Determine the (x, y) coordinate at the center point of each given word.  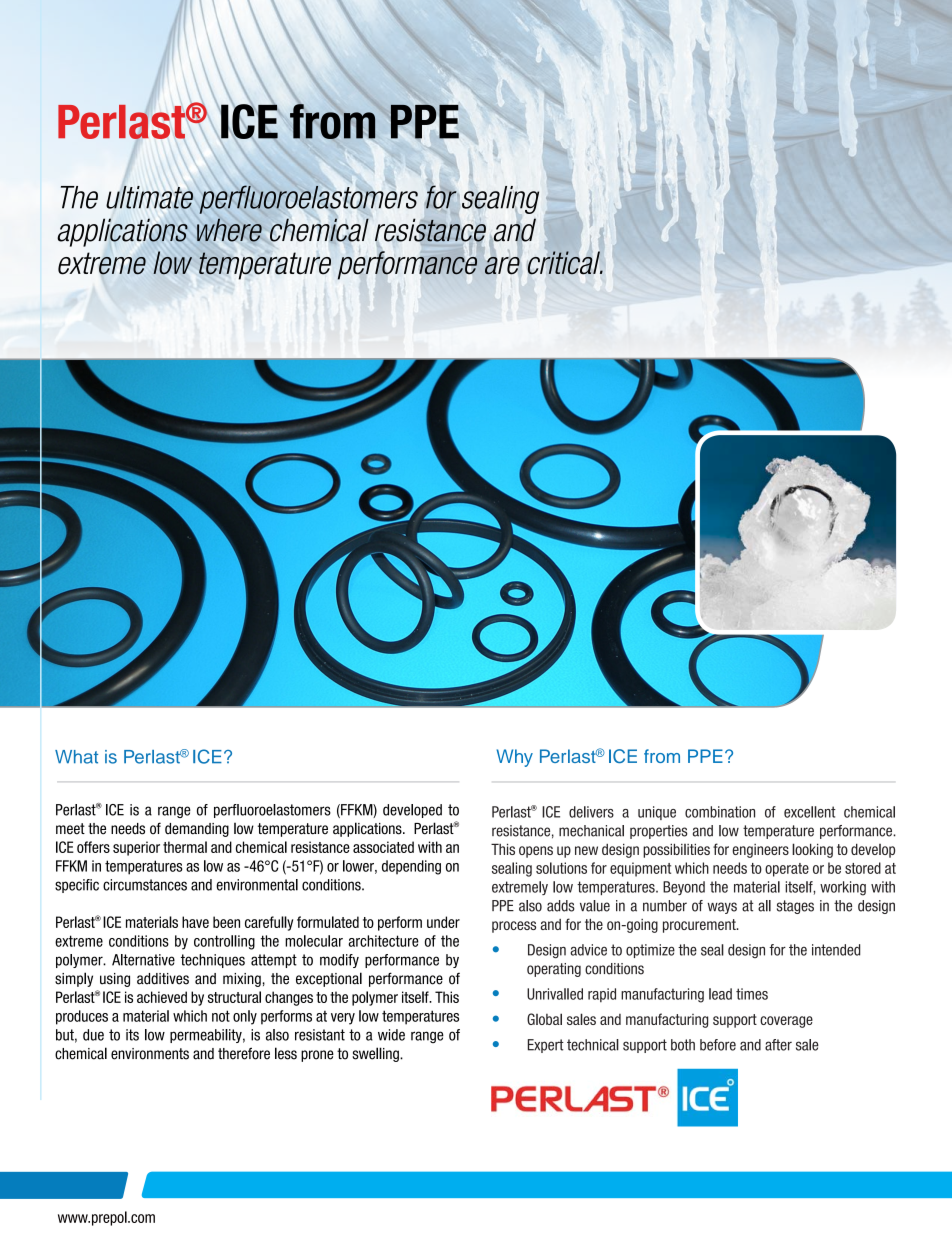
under (443, 922)
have (195, 922)
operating (554, 970)
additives (163, 979)
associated (383, 847)
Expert (546, 1046)
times (752, 994)
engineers (760, 851)
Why (514, 758)
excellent (810, 812)
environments (150, 1054)
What (76, 757)
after (778, 1045)
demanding (197, 830)
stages (795, 907)
